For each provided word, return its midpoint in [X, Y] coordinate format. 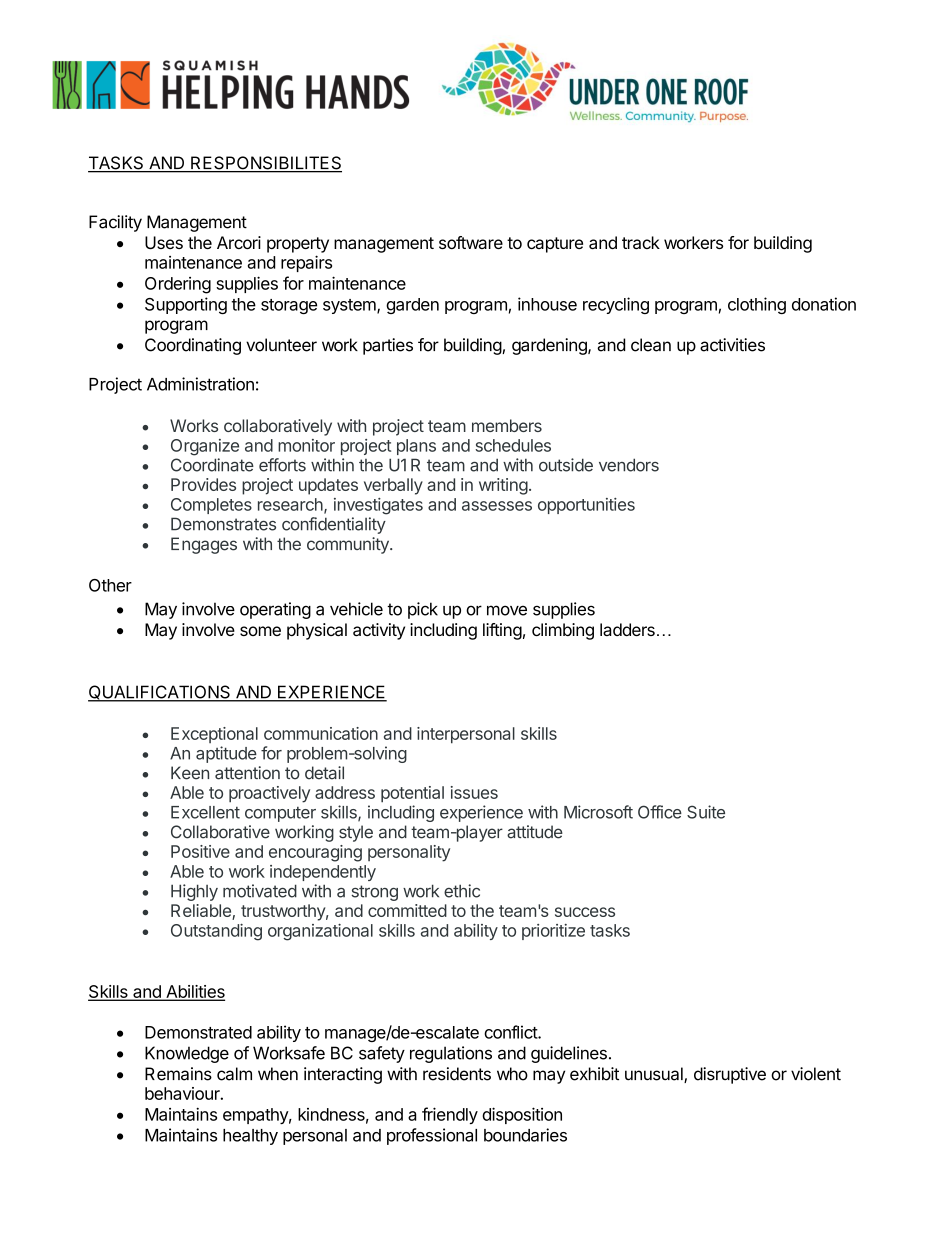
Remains [178, 1074]
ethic [462, 891]
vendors [629, 465]
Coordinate [212, 465]
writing [503, 486]
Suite [706, 812]
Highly [194, 892]
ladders [627, 629]
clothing [757, 305]
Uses [164, 242]
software [471, 242]
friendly [450, 1115]
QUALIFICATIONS [160, 693]
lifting [502, 631]
